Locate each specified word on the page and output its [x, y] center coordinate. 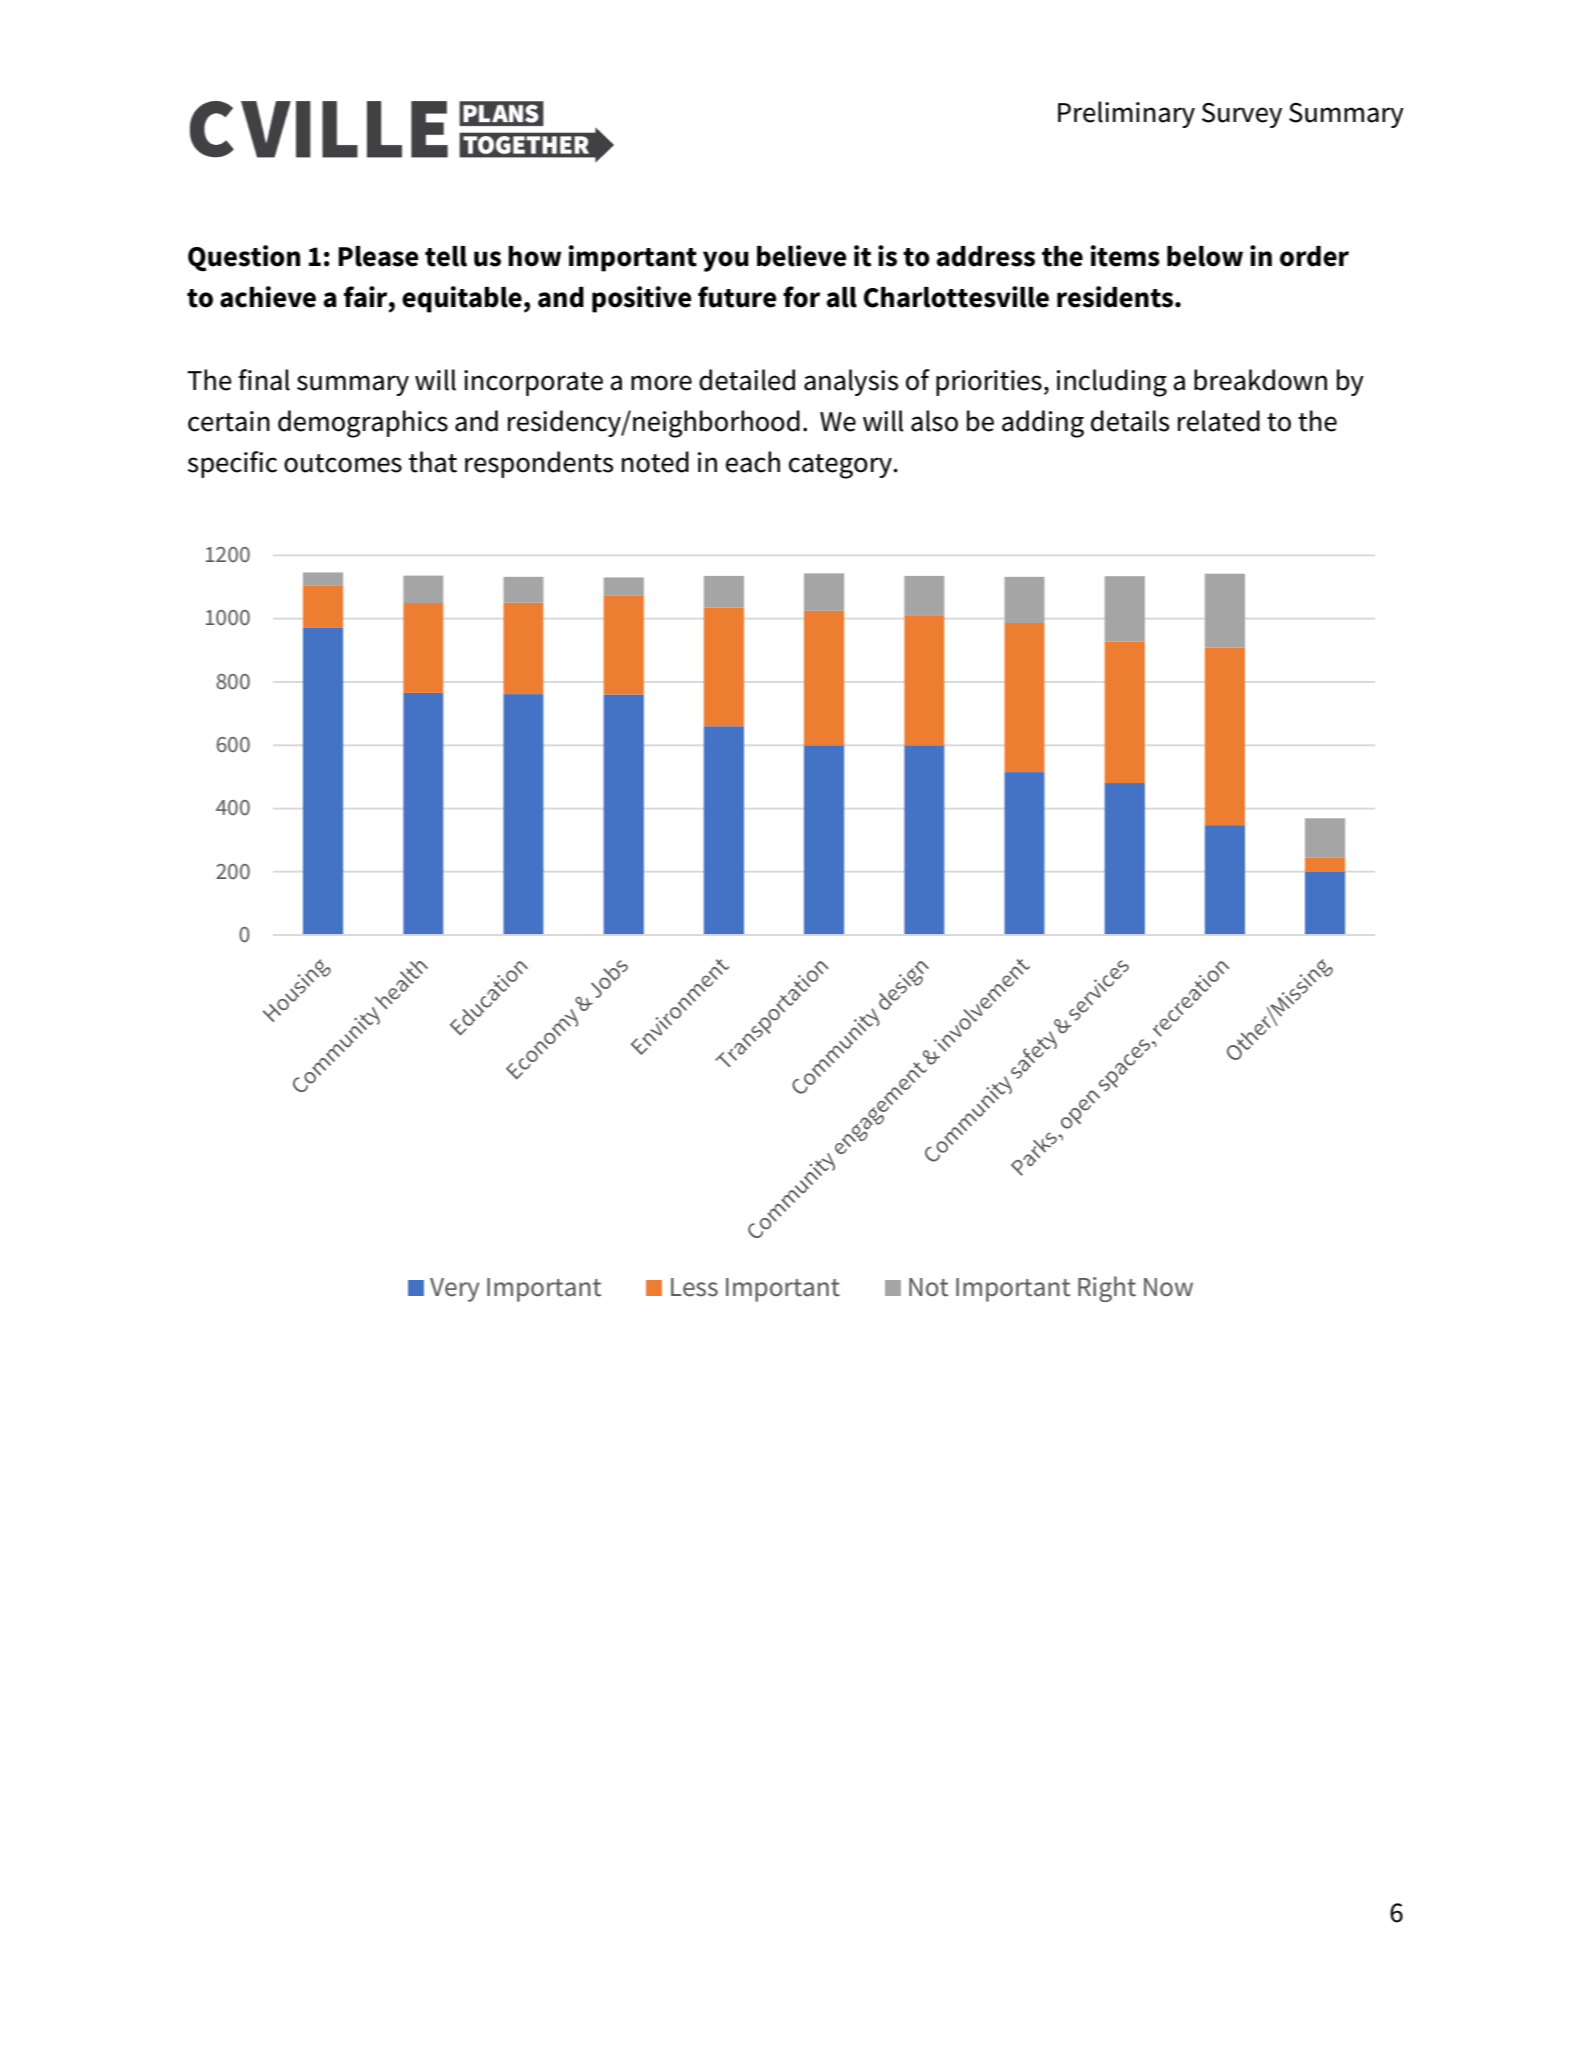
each [753, 462]
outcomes [343, 463]
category [841, 466]
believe [802, 256]
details [1130, 421]
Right [1107, 1289]
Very [455, 1290]
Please [378, 256]
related [1219, 421]
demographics [363, 424]
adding [1043, 424]
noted [655, 462]
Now [1168, 1287]
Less [694, 1287]
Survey [1242, 115]
